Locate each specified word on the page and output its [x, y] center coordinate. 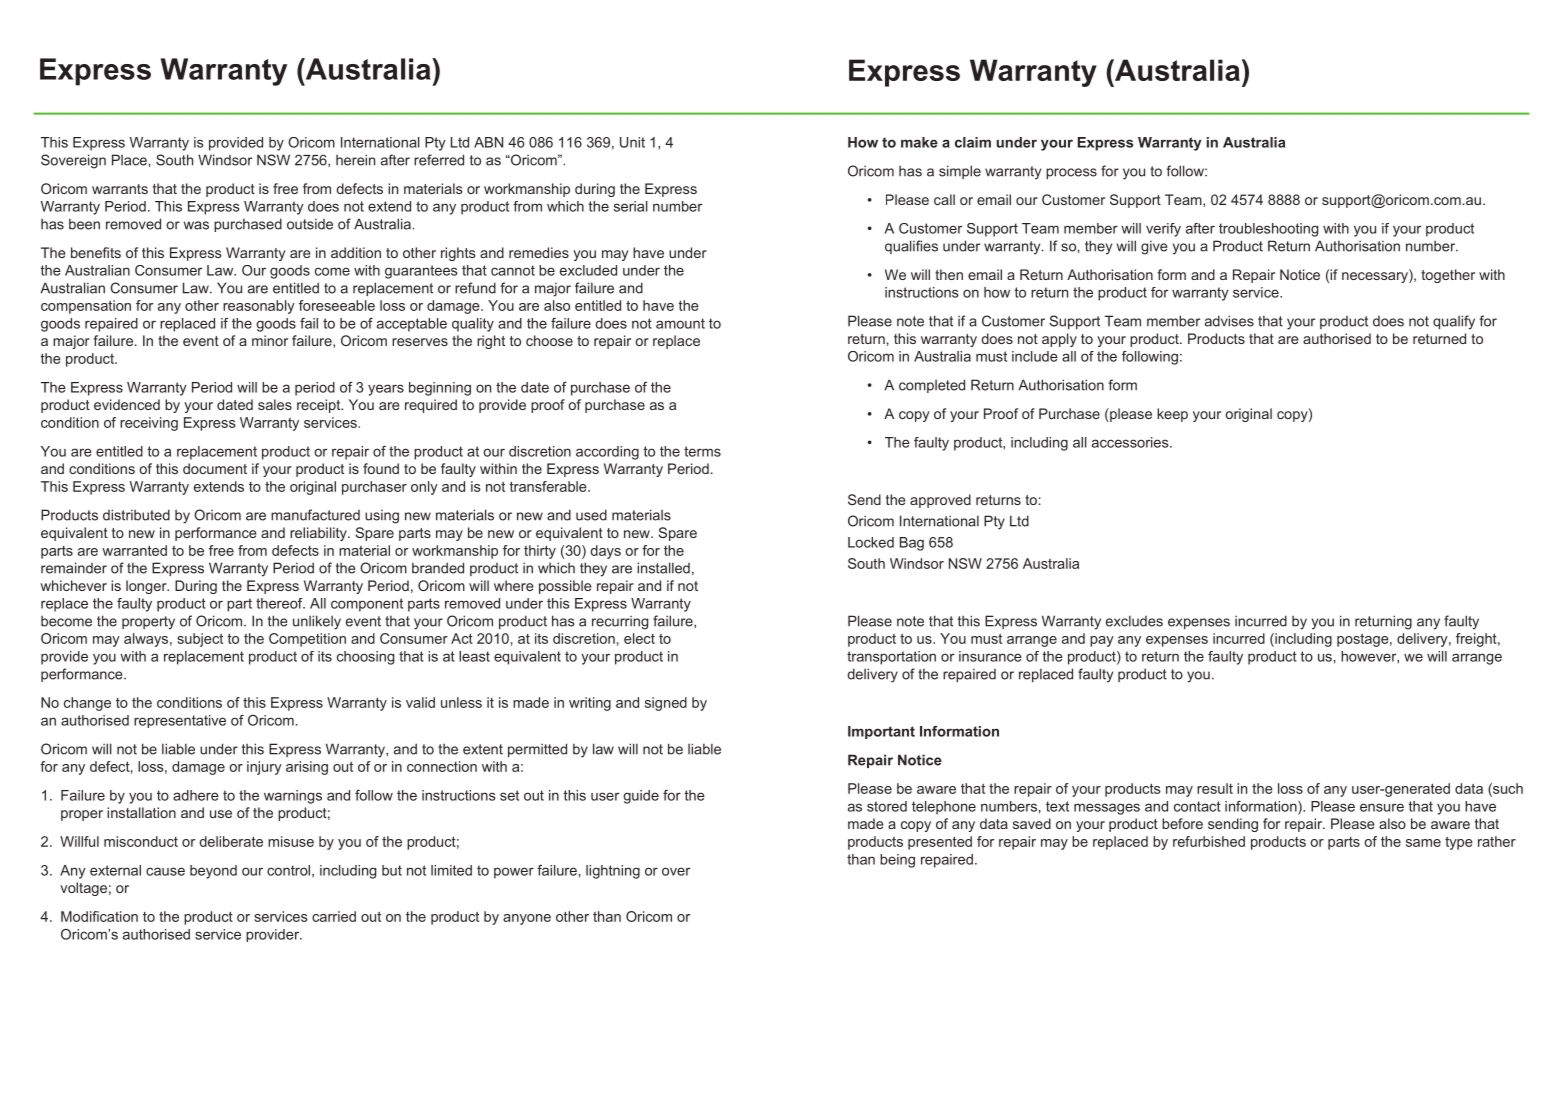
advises [1229, 321]
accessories [1131, 442]
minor [270, 340]
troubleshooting [1268, 230]
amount [680, 323]
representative [180, 721]
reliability [319, 534]
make [919, 142]
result [1215, 788]
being [897, 861]
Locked [871, 542]
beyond [213, 872]
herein [355, 160]
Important [881, 732]
